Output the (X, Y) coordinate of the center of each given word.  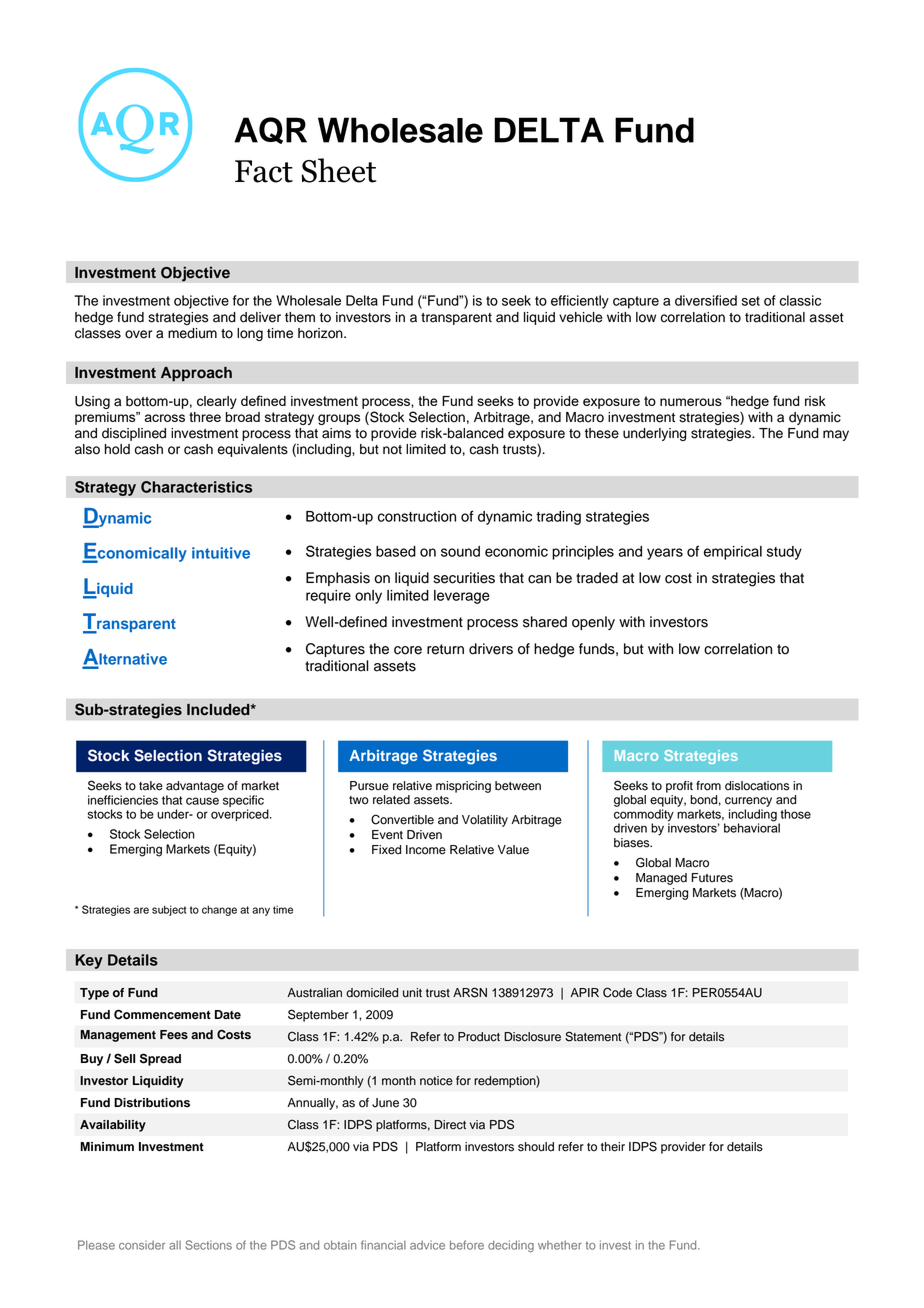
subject (169, 910)
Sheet (339, 170)
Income (426, 850)
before (467, 1245)
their (613, 1147)
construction (417, 516)
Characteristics (196, 487)
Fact (264, 171)
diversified (706, 300)
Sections (208, 1245)
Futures (712, 878)
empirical (733, 553)
